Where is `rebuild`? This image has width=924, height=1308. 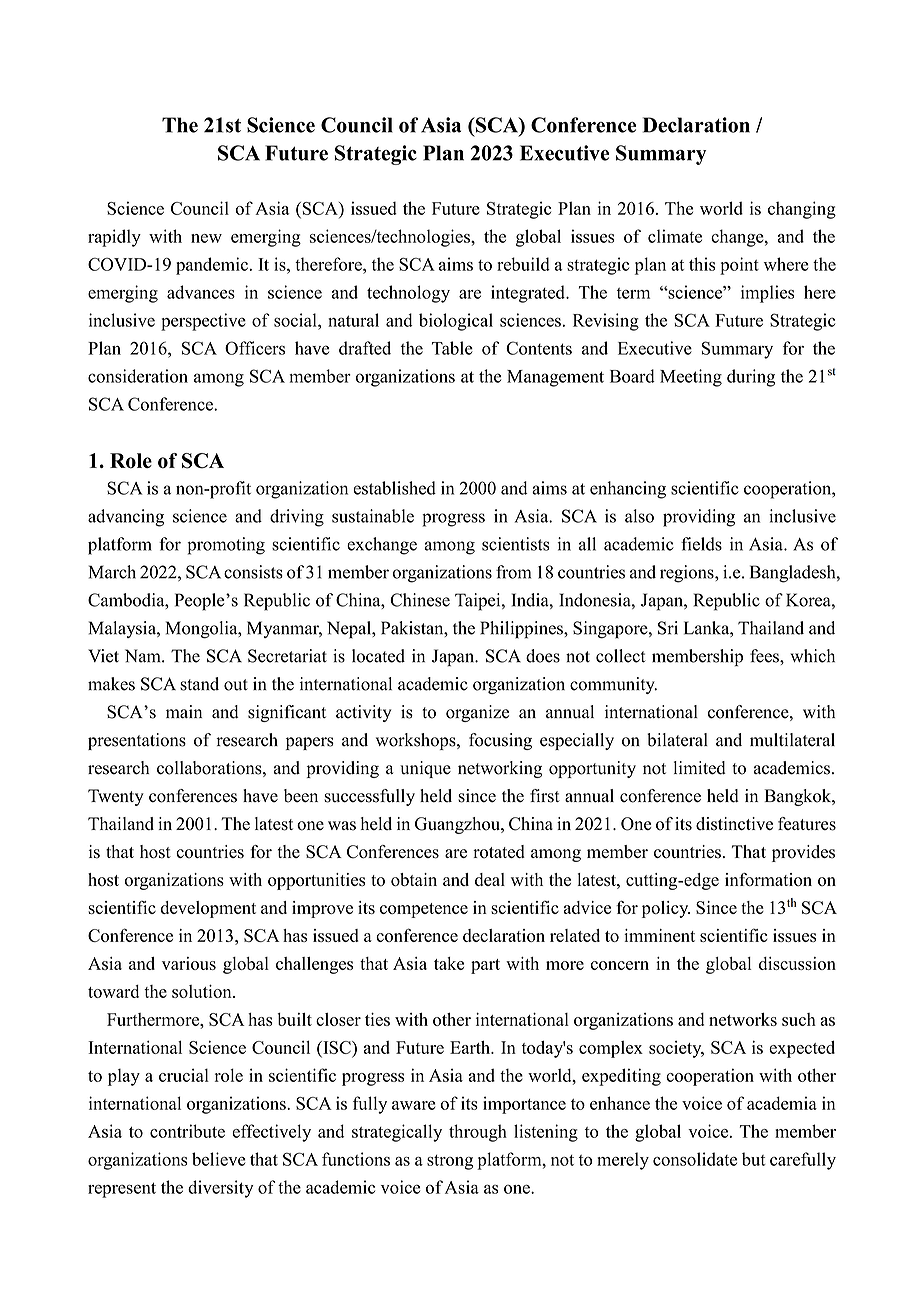 rebuild is located at coordinates (523, 264).
